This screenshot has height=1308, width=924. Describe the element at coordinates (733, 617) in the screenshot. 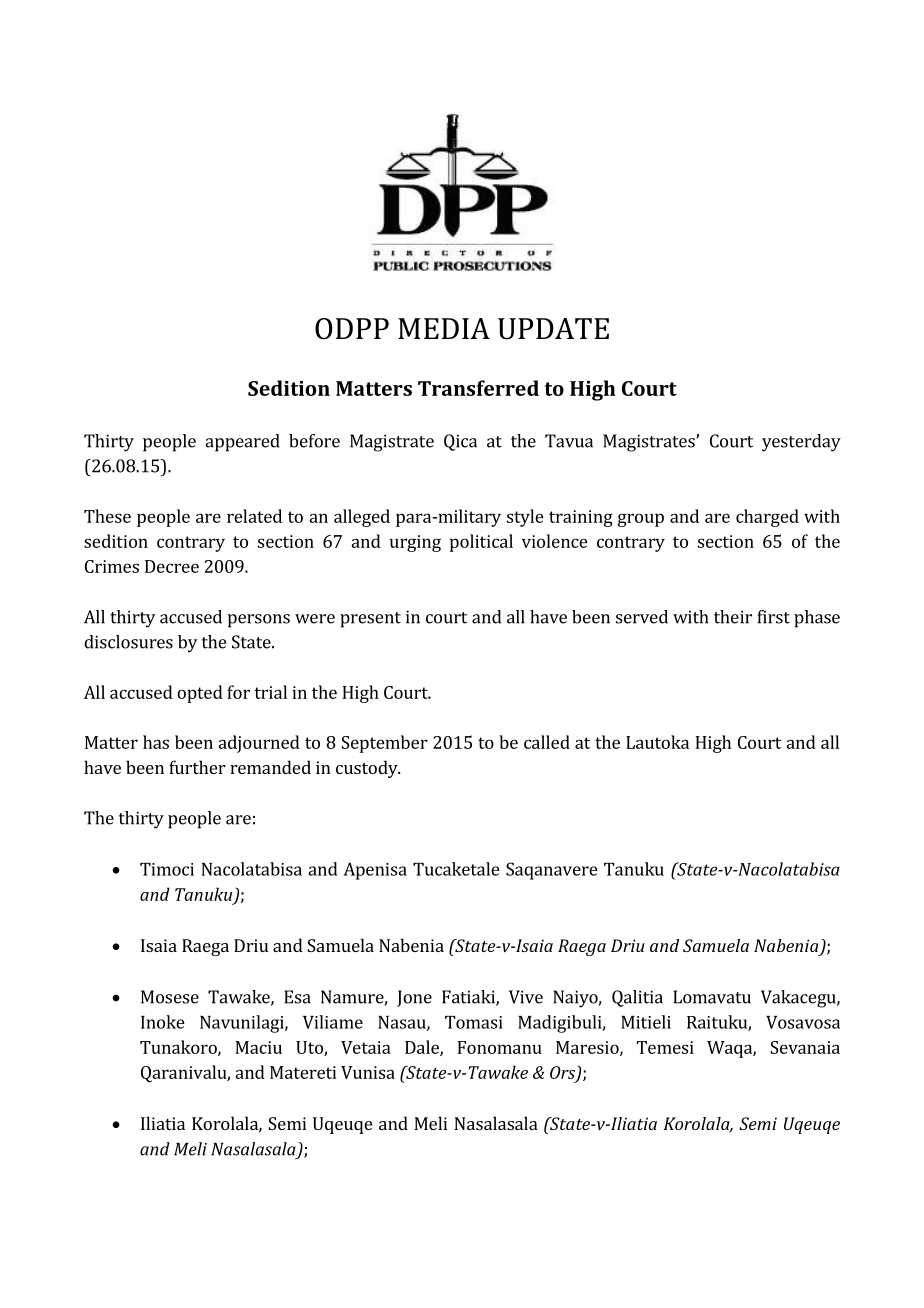

I see `their` at that location.
